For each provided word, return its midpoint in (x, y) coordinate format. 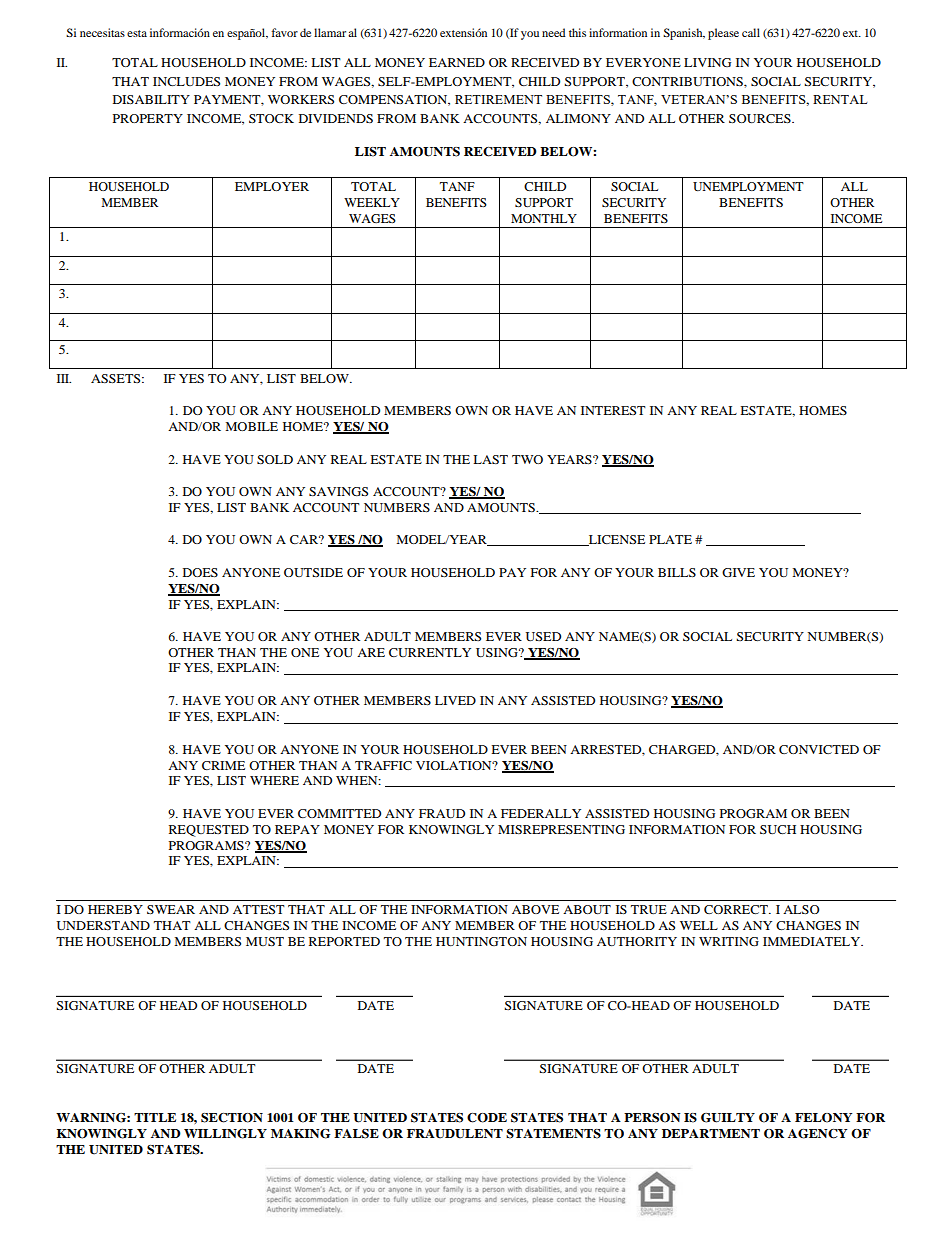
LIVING (707, 62)
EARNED (457, 62)
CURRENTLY (430, 652)
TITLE (155, 1117)
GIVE (738, 572)
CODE (487, 1118)
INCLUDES (186, 81)
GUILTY (728, 1118)
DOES (200, 572)
